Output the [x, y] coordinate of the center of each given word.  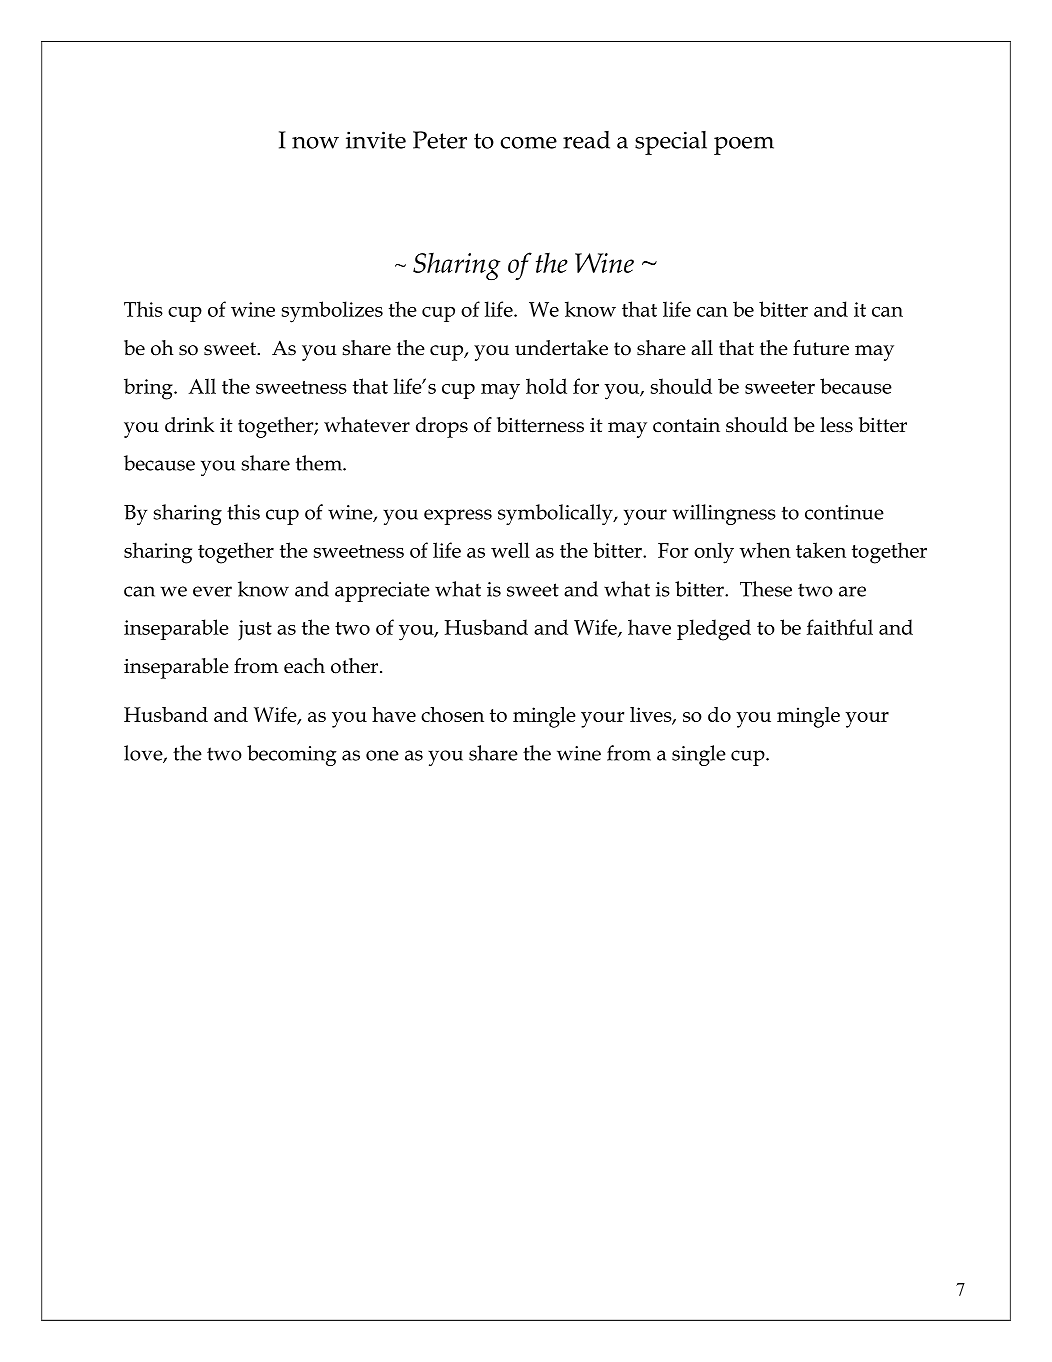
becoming [291, 755]
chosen [452, 714]
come [529, 143]
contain [686, 425]
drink [189, 425]
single [699, 755]
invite [376, 140]
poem [744, 146]
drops [442, 427]
